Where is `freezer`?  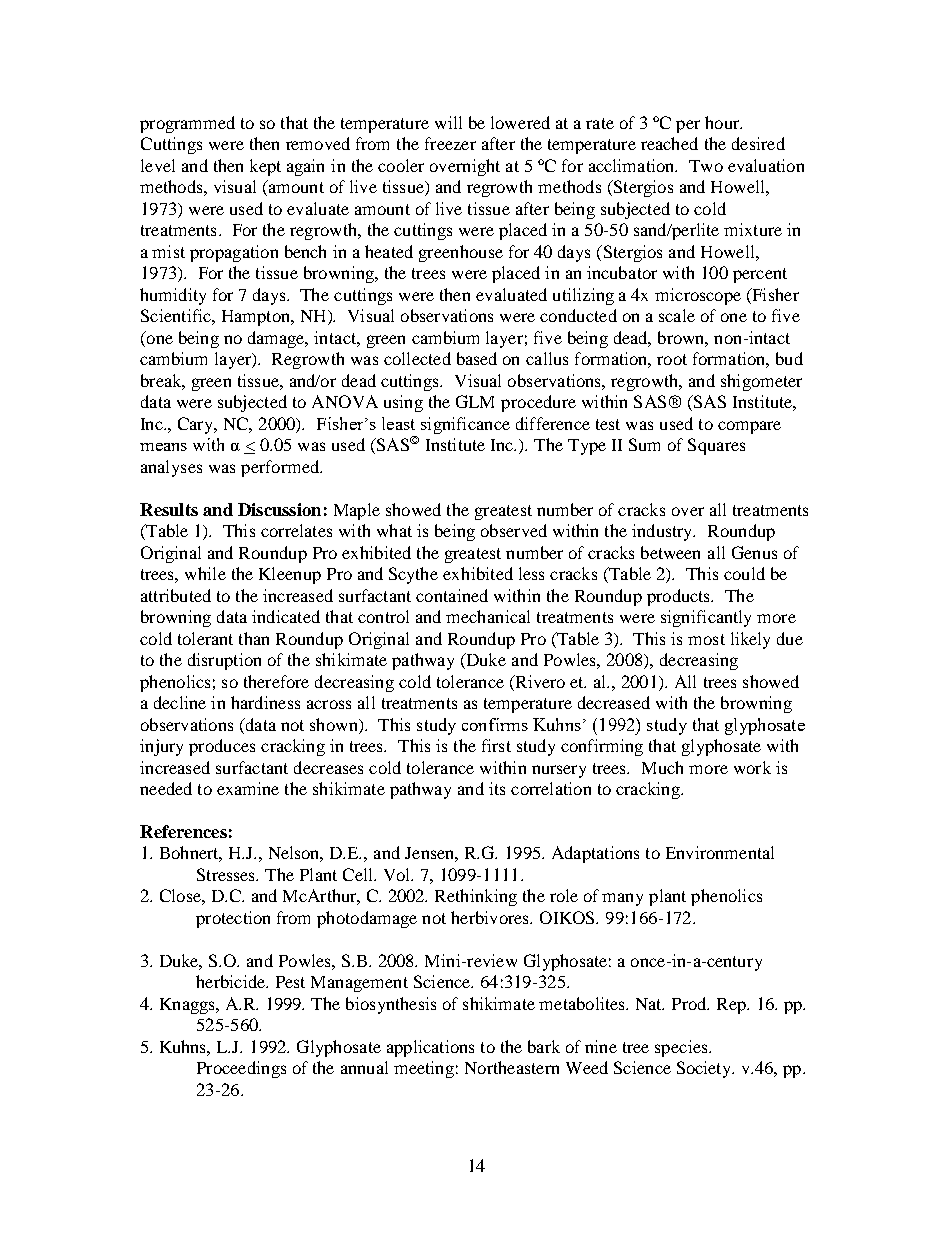
freezer is located at coordinates (450, 143).
